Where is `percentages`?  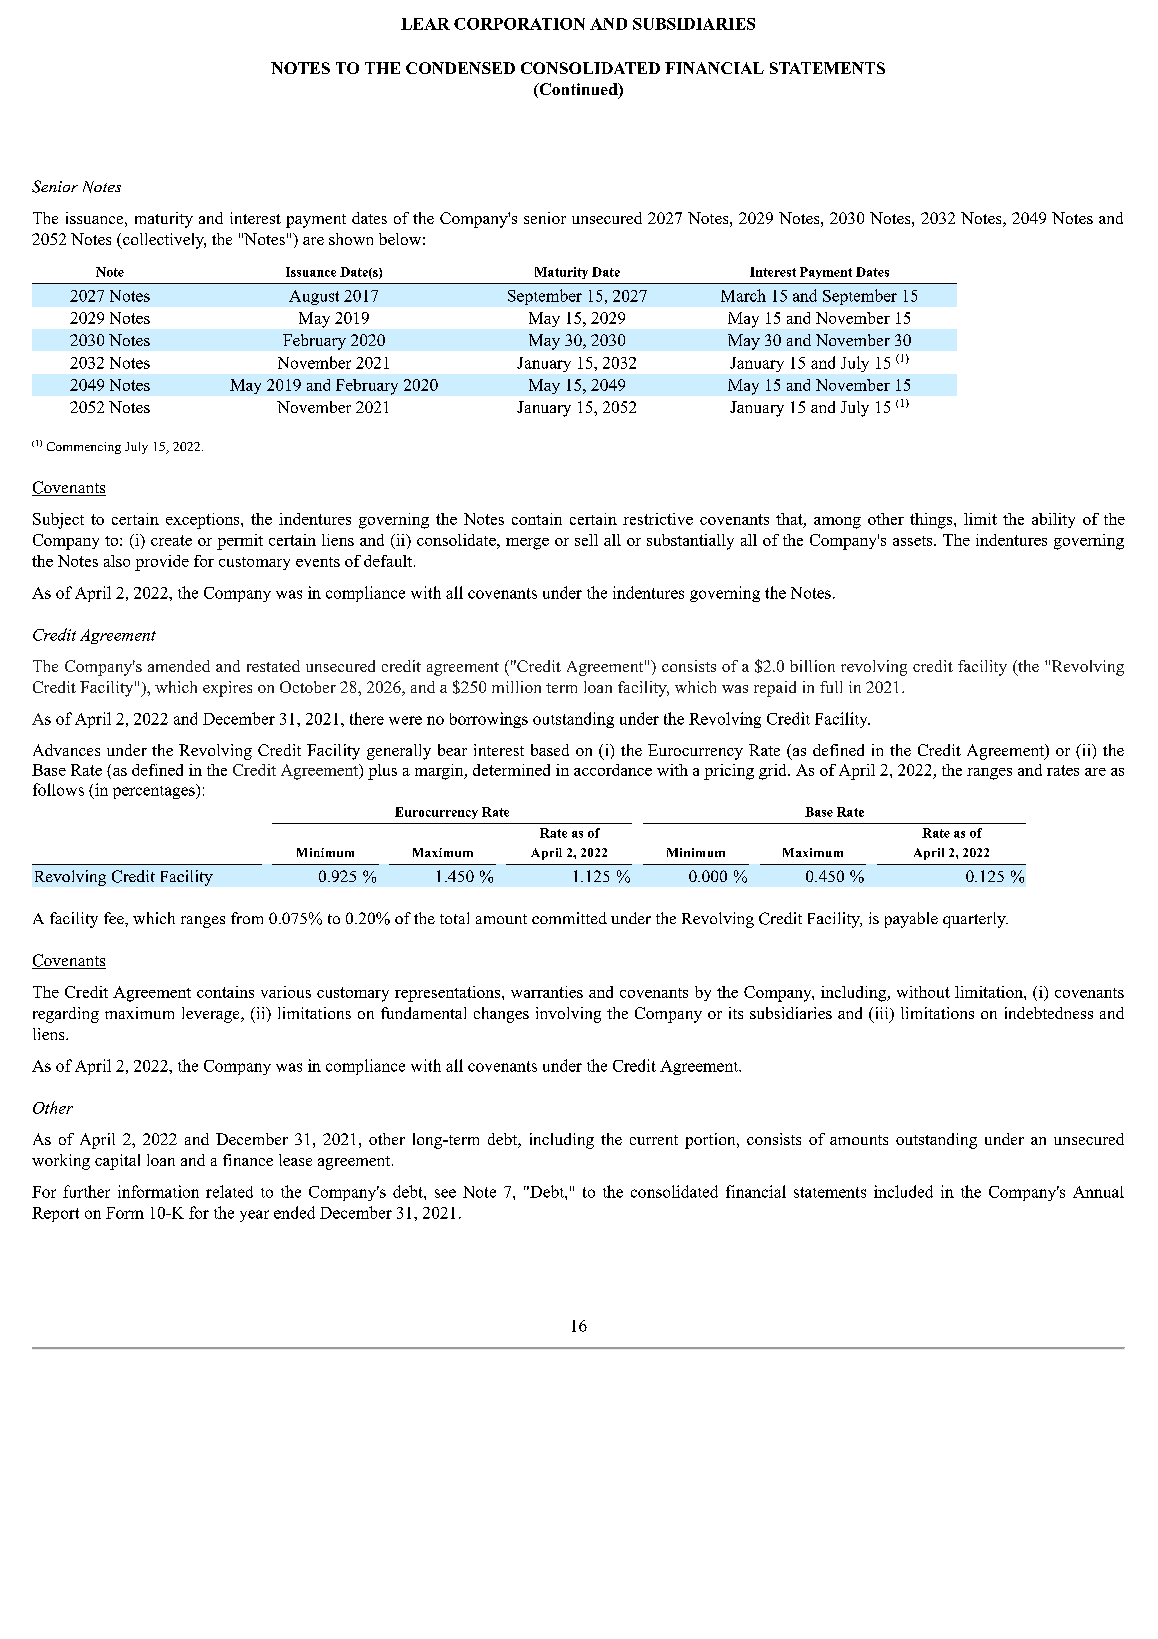 percentages is located at coordinates (155, 791).
